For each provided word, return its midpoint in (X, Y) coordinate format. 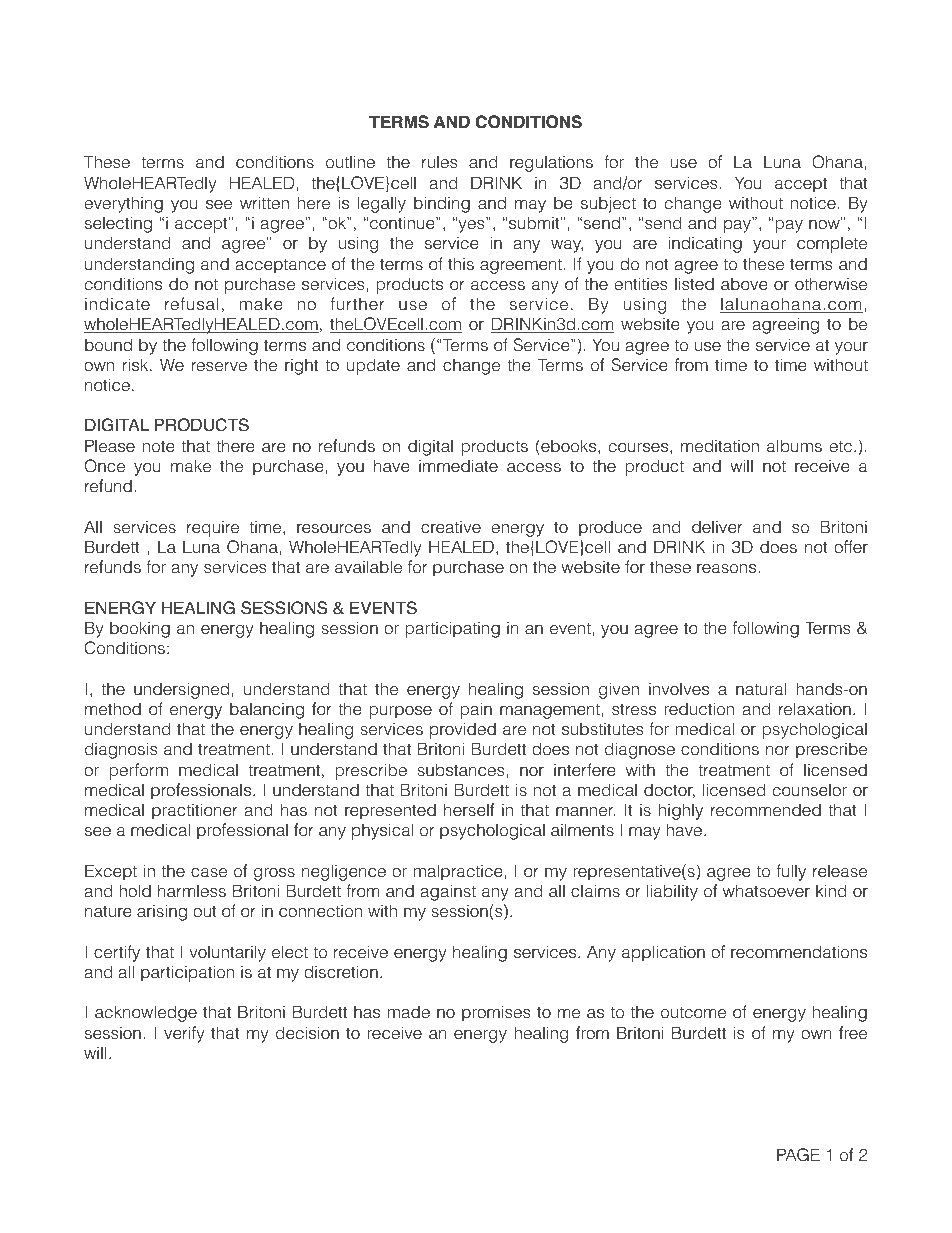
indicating (705, 244)
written (264, 203)
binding (442, 204)
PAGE (798, 1155)
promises (496, 1013)
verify (184, 1034)
